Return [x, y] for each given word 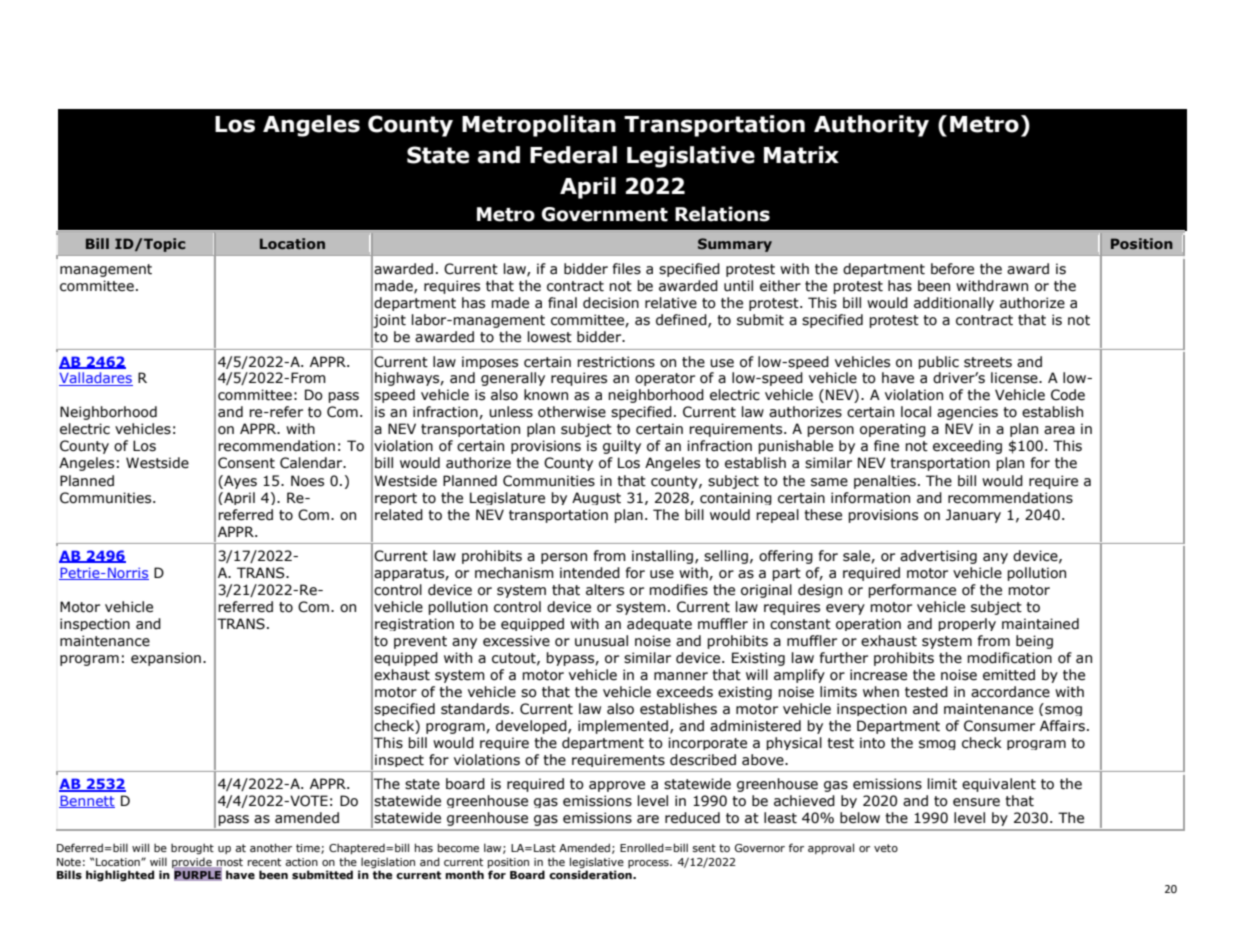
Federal [573, 155]
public [938, 362]
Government [605, 214]
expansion [166, 659]
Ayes [239, 482]
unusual [601, 641]
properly [967, 624]
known [546, 395]
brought [192, 849]
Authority [871, 126]
